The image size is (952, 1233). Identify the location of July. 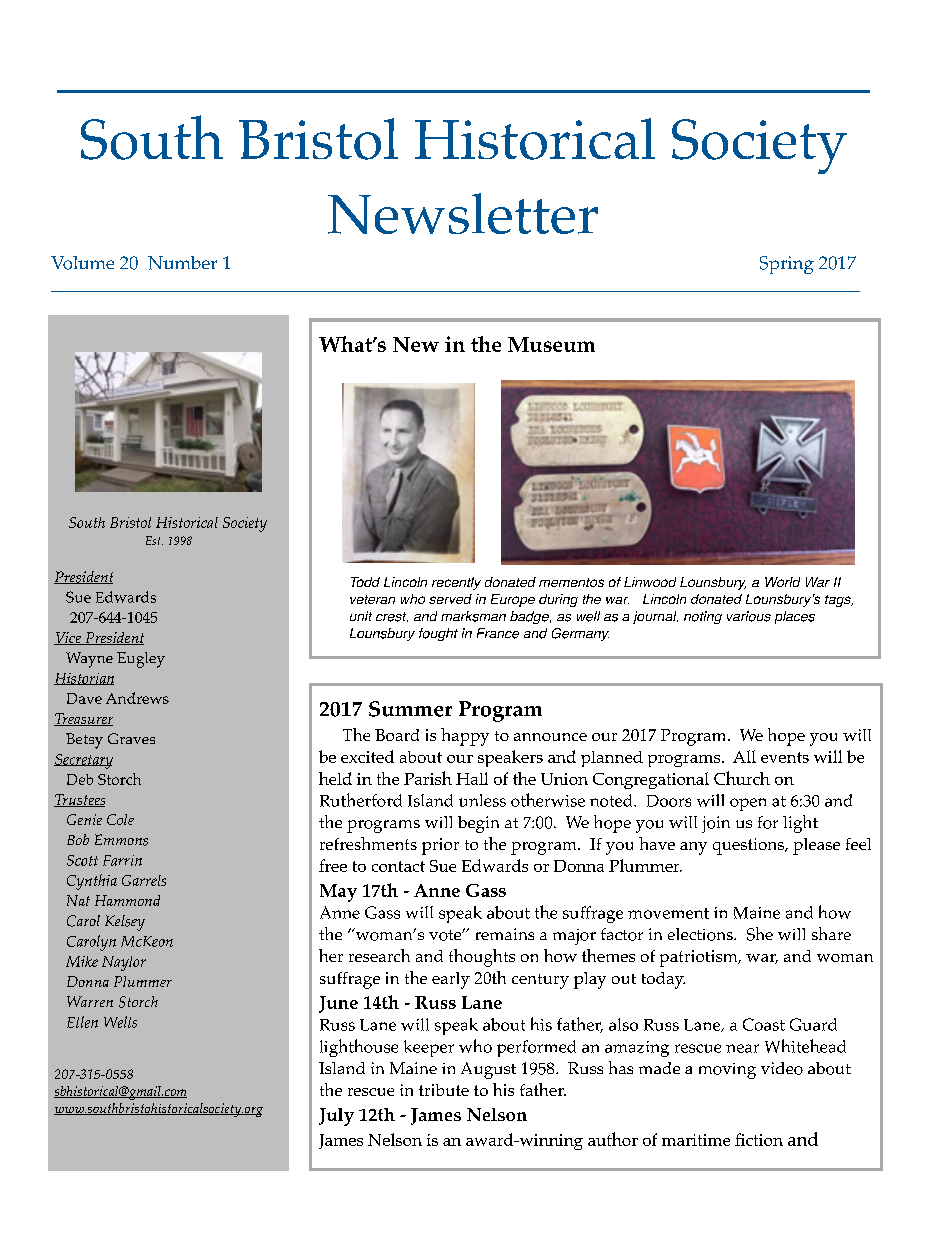
(336, 1117).
